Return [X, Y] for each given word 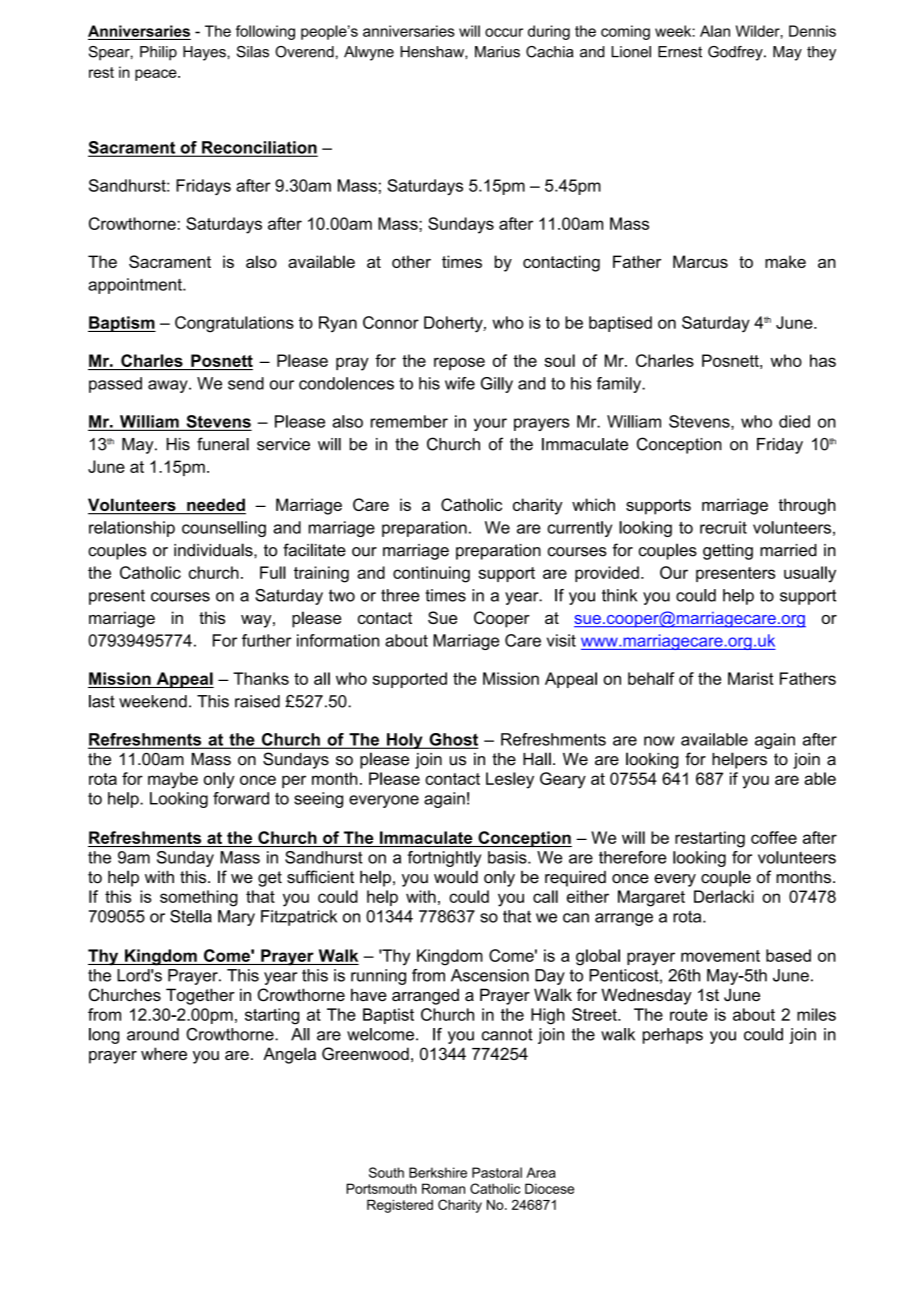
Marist [750, 678]
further [266, 640]
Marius [497, 52]
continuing [431, 574]
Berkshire [438, 1172]
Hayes [205, 53]
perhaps [673, 1036]
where [164, 1053]
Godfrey [736, 53]
